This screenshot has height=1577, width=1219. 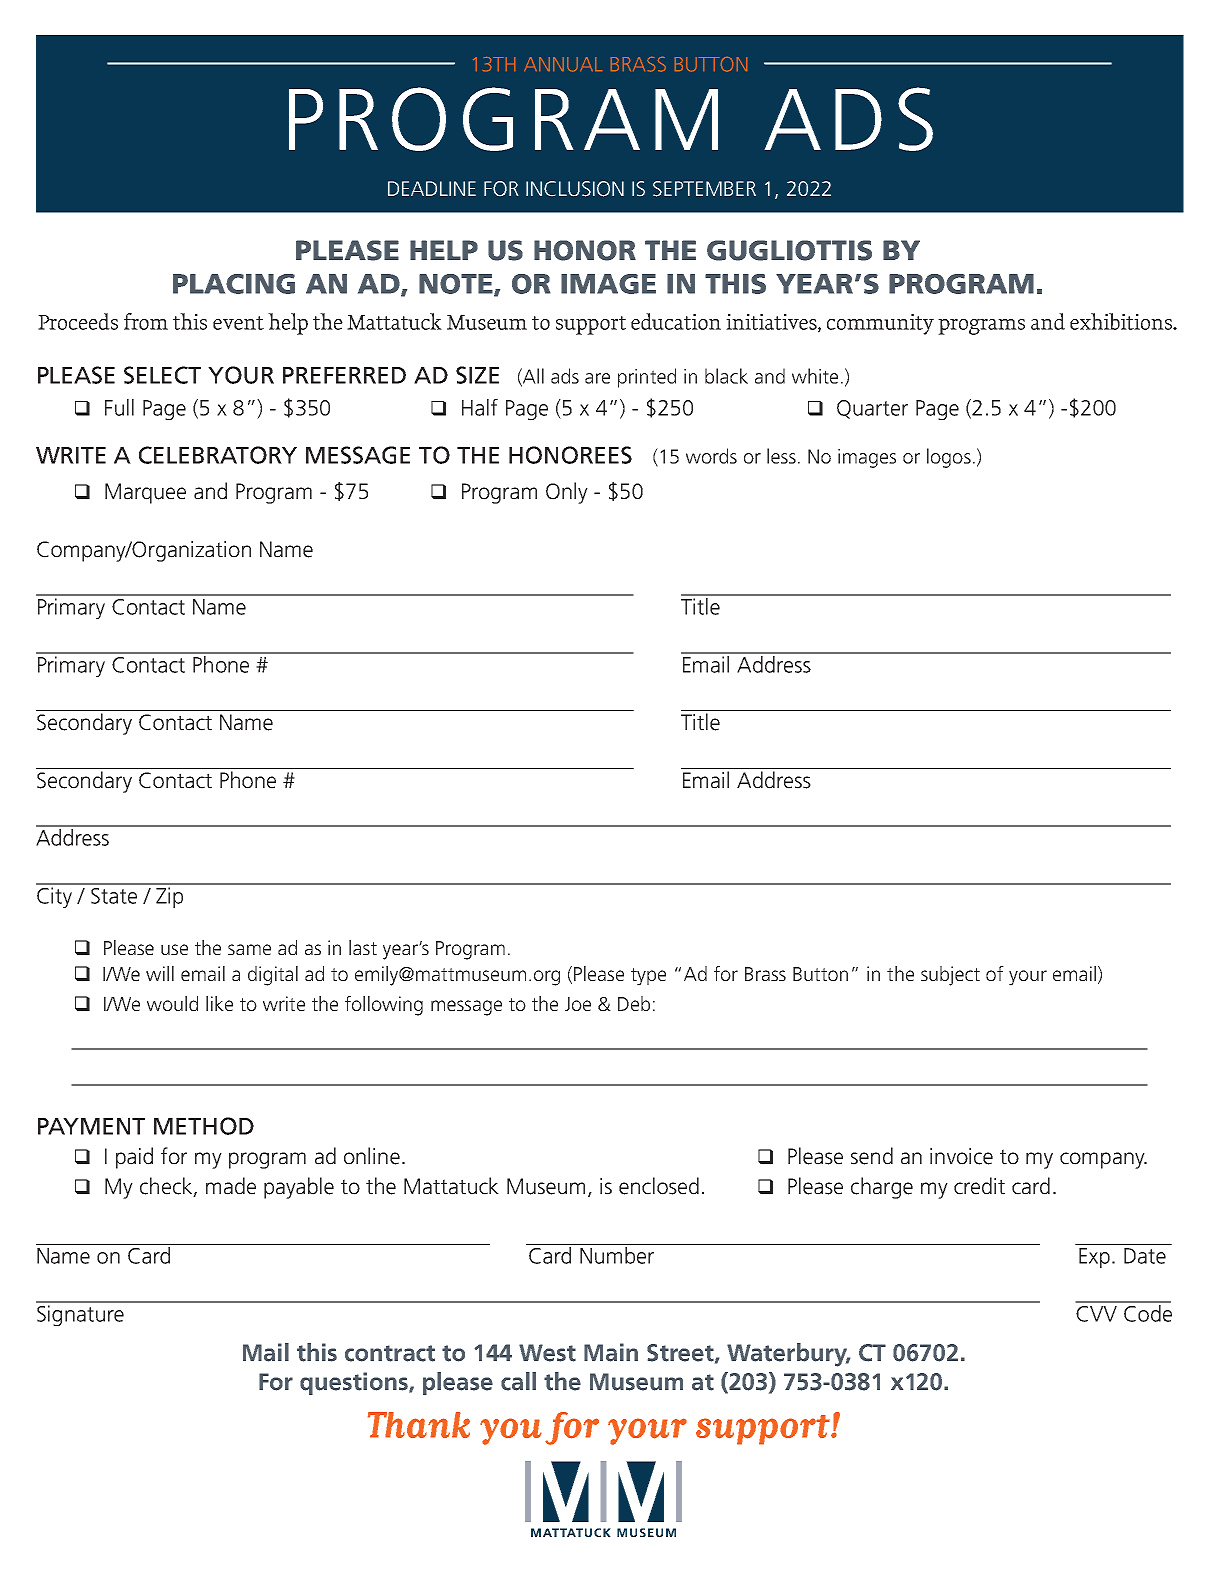 I want to click on subject, so click(x=950, y=976).
